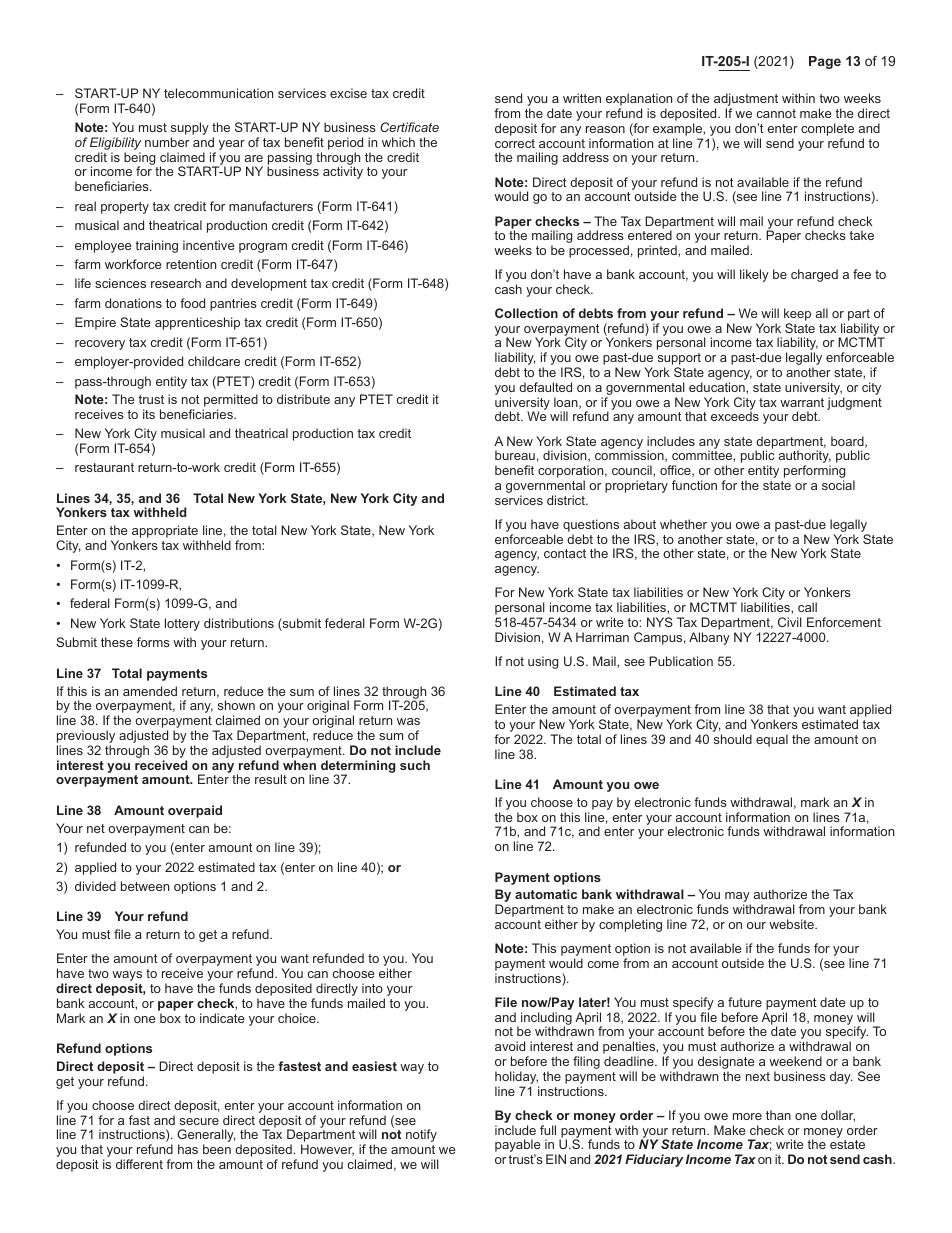  Describe the element at coordinates (199, 1121) in the screenshot. I see `secure` at that location.
